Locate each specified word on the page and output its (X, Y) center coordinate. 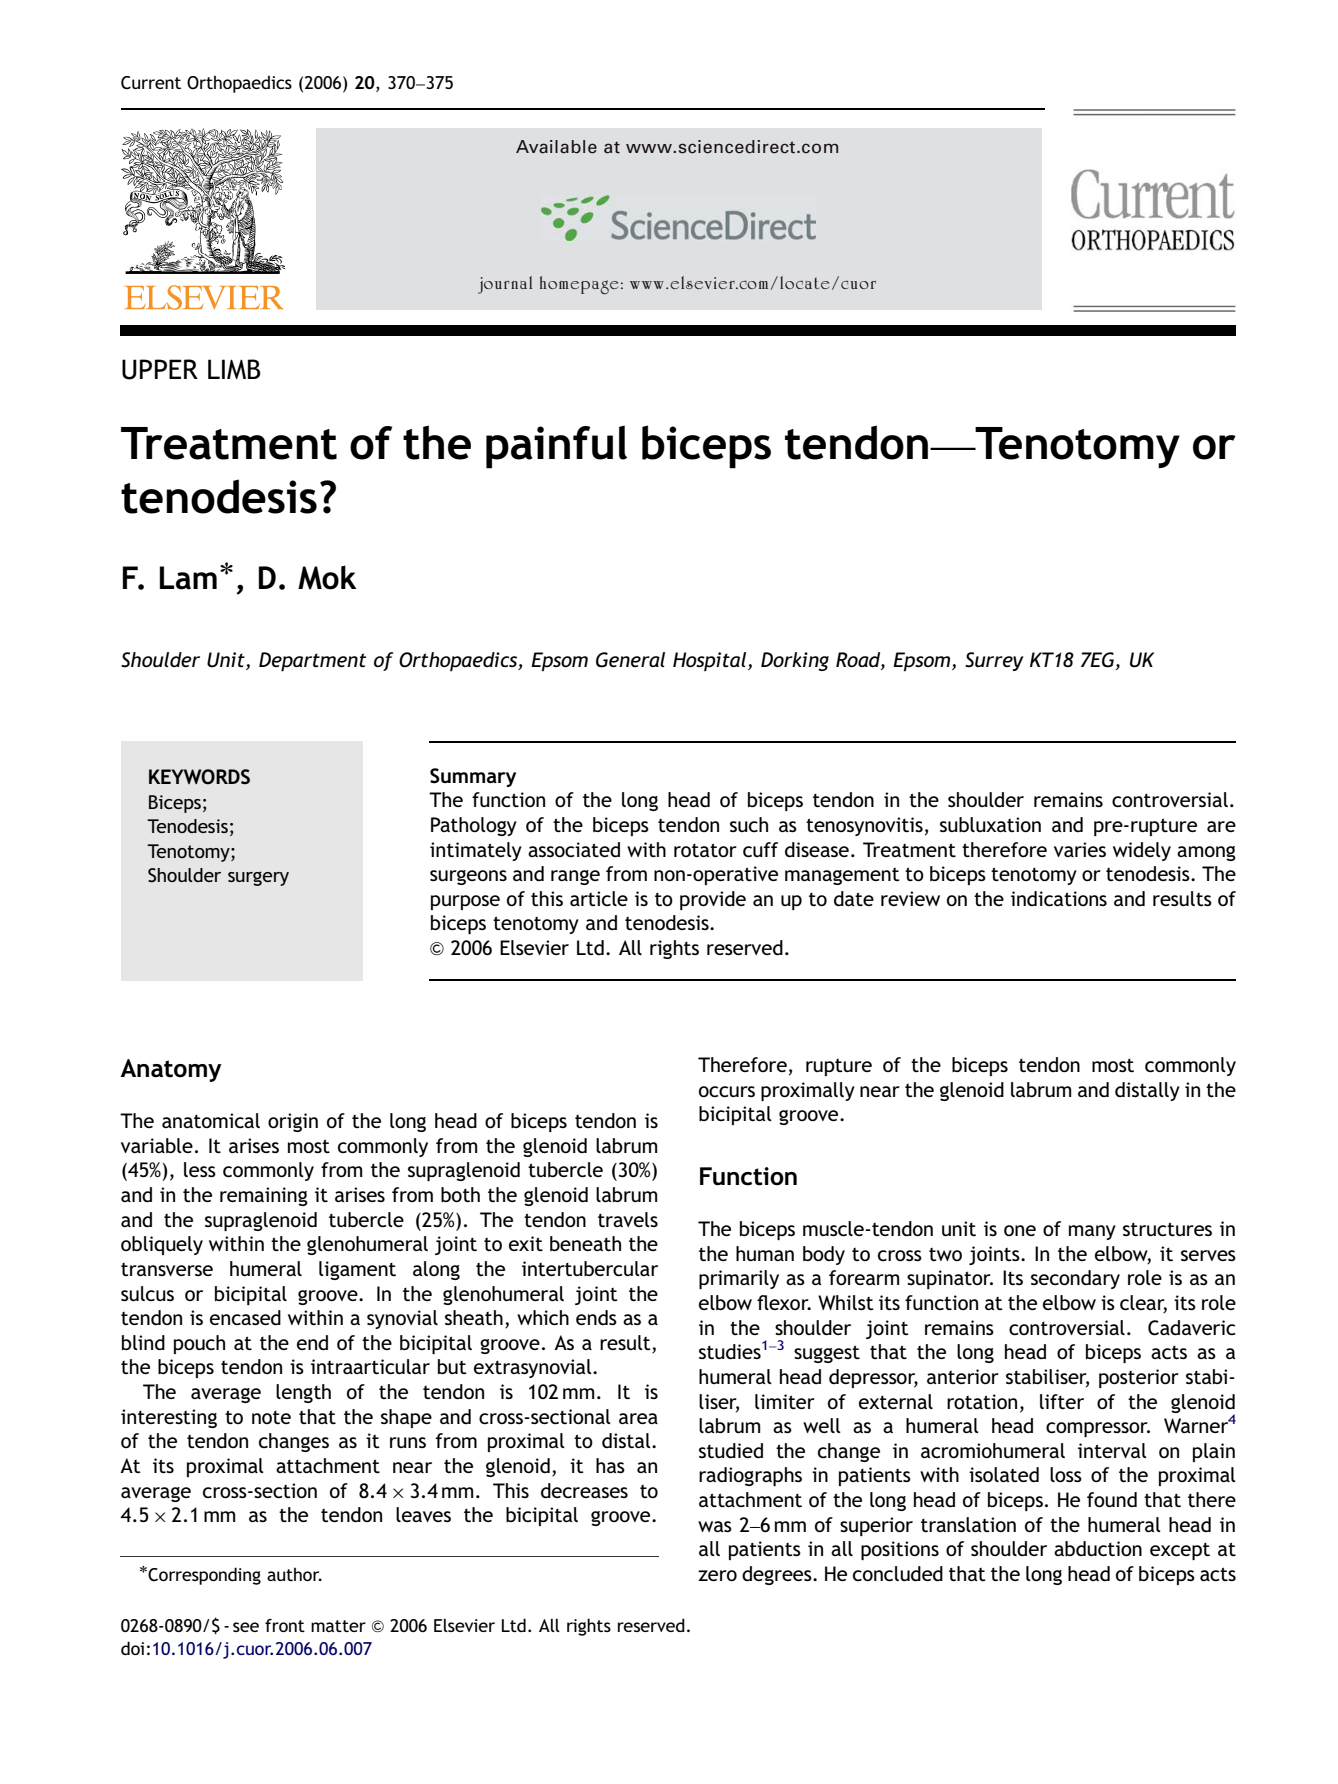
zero (717, 1575)
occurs (727, 1091)
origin (293, 1122)
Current (151, 83)
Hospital (711, 661)
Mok (327, 577)
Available (556, 147)
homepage (579, 285)
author (294, 1574)
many (1092, 1232)
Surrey (994, 661)
